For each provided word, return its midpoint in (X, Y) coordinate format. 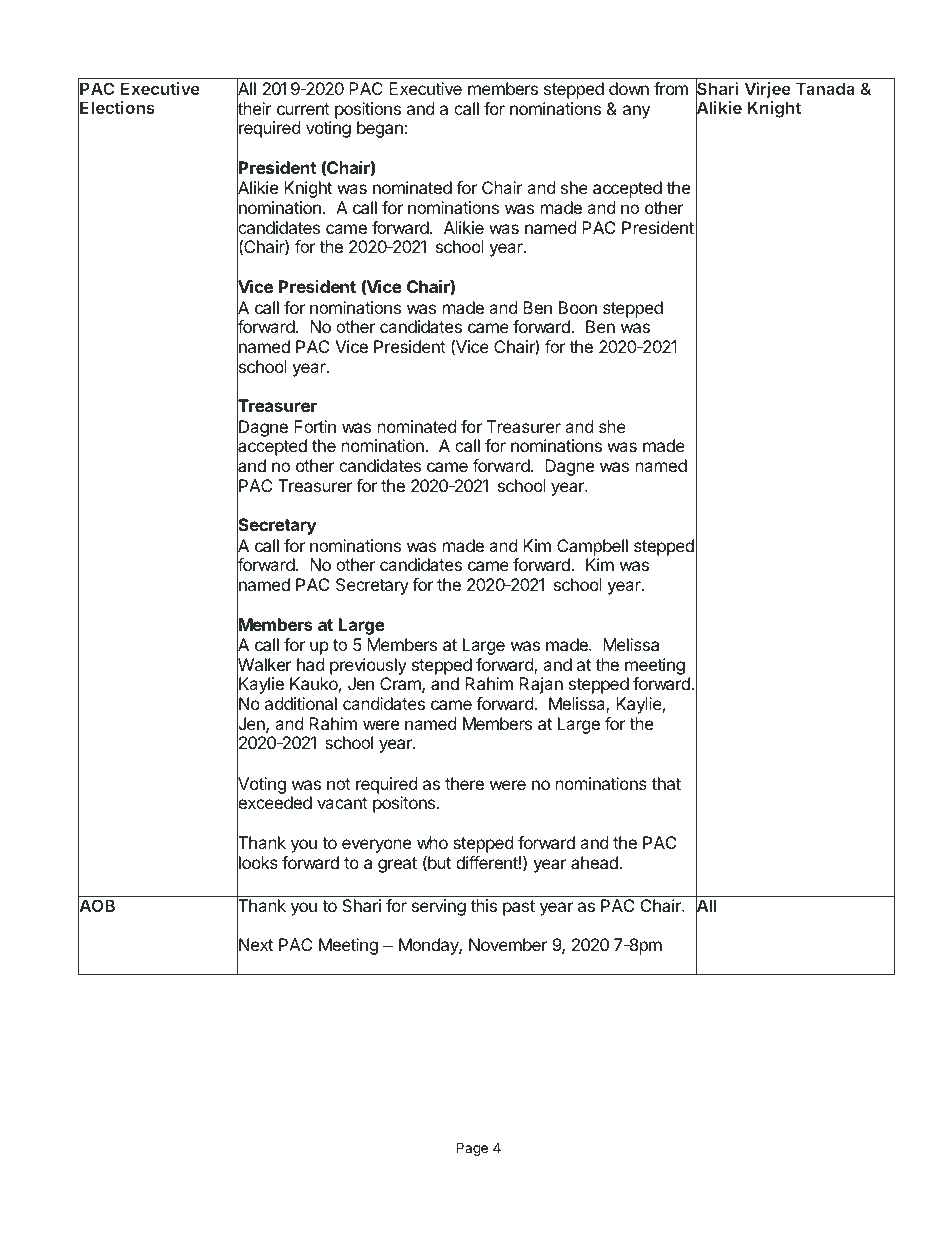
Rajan (541, 685)
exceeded (274, 803)
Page (472, 1149)
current (303, 109)
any (636, 112)
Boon (578, 307)
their (254, 109)
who (432, 842)
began (381, 129)
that (666, 783)
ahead (595, 862)
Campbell (592, 547)
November (508, 944)
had (310, 664)
